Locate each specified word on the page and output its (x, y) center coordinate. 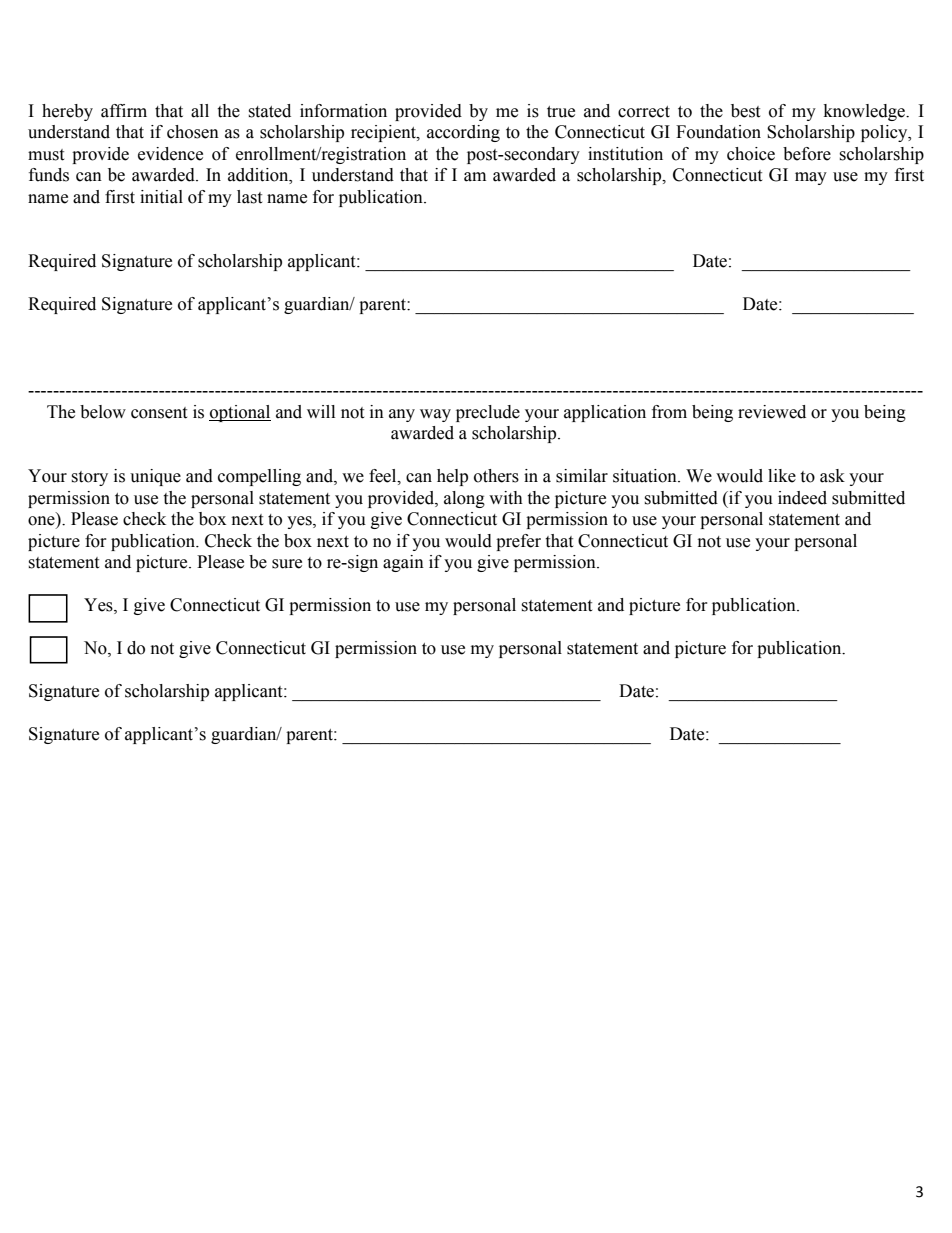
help (452, 477)
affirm (124, 111)
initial (161, 197)
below (103, 412)
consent (159, 413)
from (669, 412)
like (782, 476)
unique (155, 477)
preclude (488, 413)
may (811, 178)
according (463, 133)
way (435, 415)
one (42, 522)
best (745, 111)
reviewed (772, 412)
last (249, 197)
